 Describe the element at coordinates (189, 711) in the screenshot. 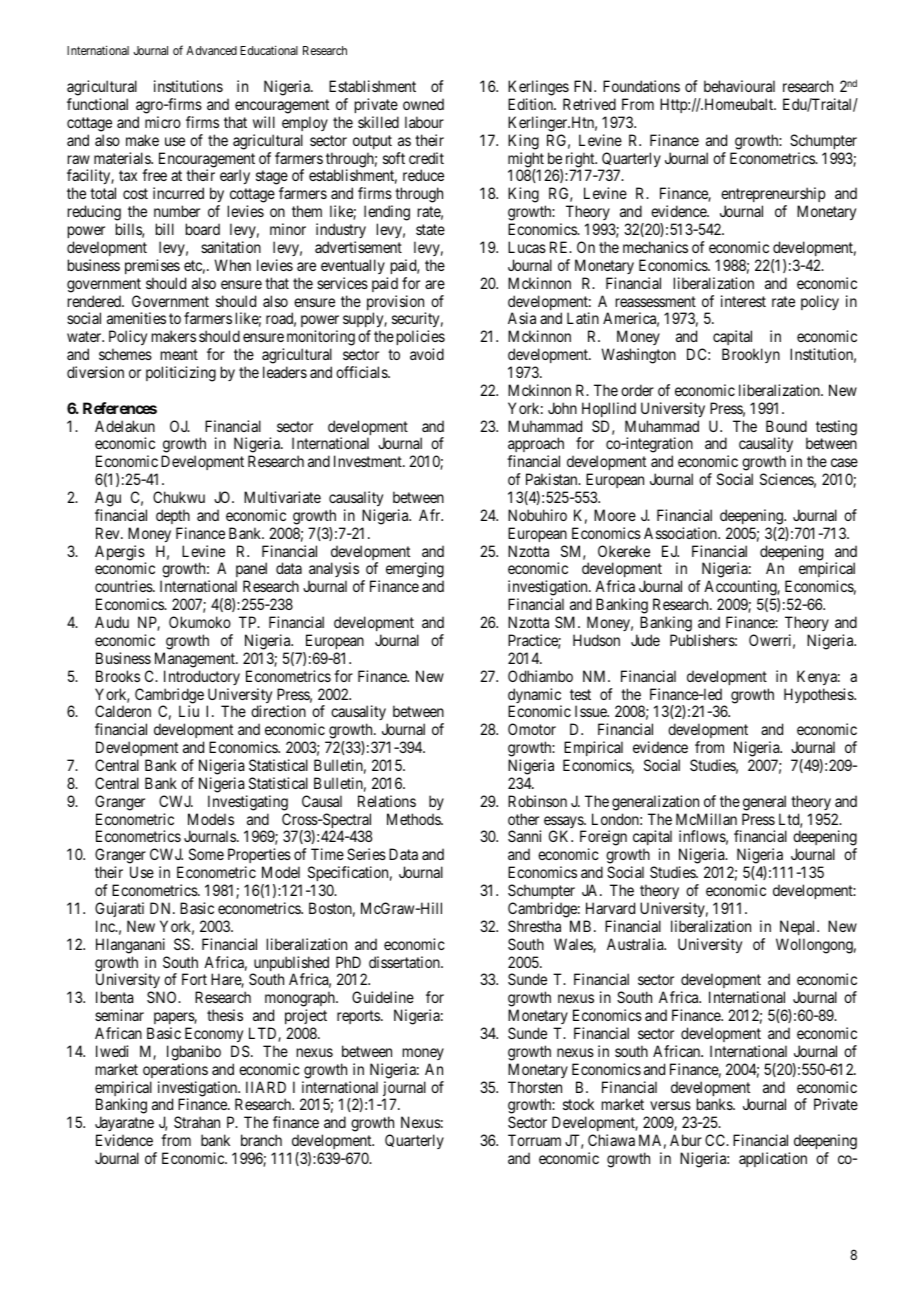

I see `Liu` at that location.
